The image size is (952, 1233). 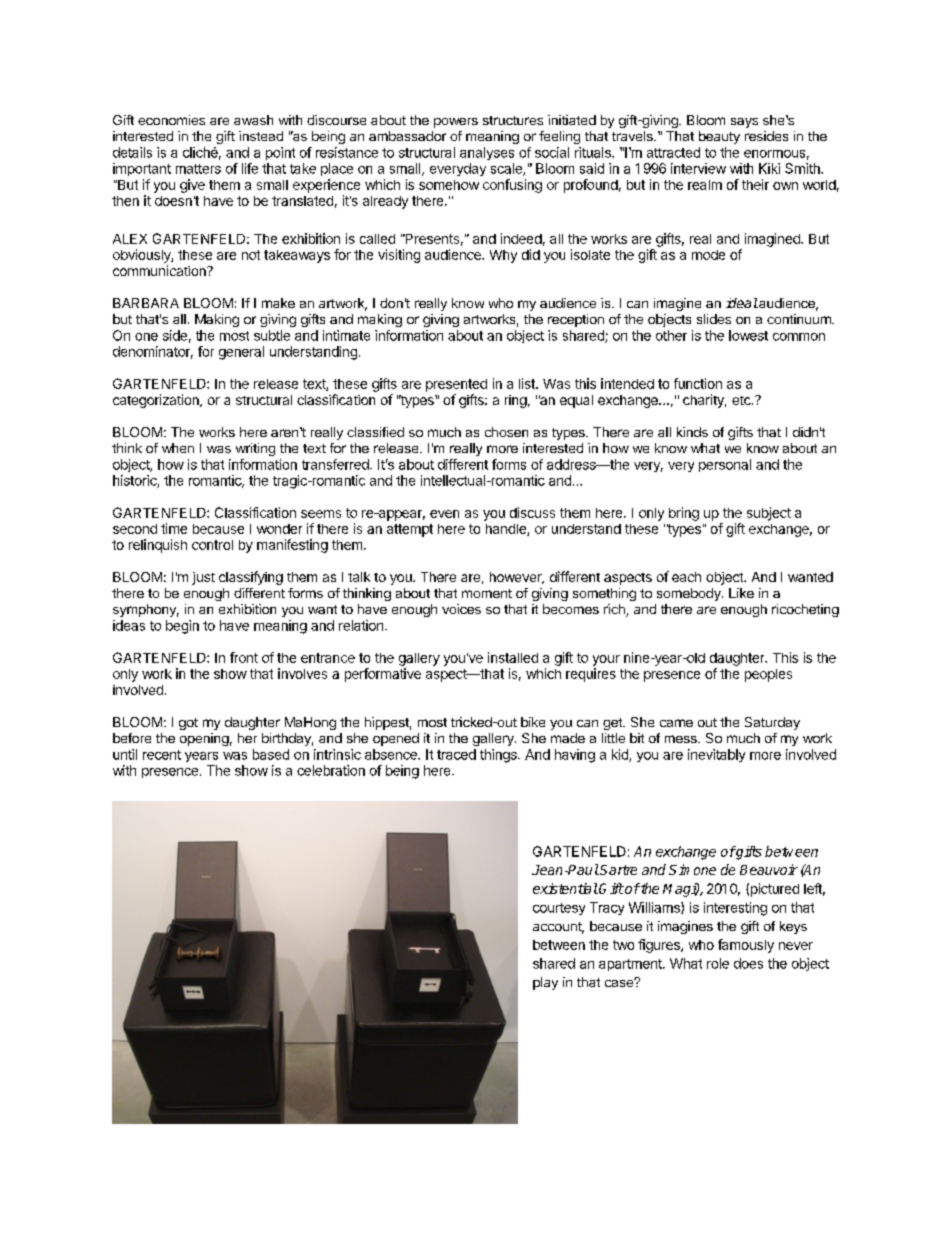 I want to click on each, so click(x=686, y=577).
